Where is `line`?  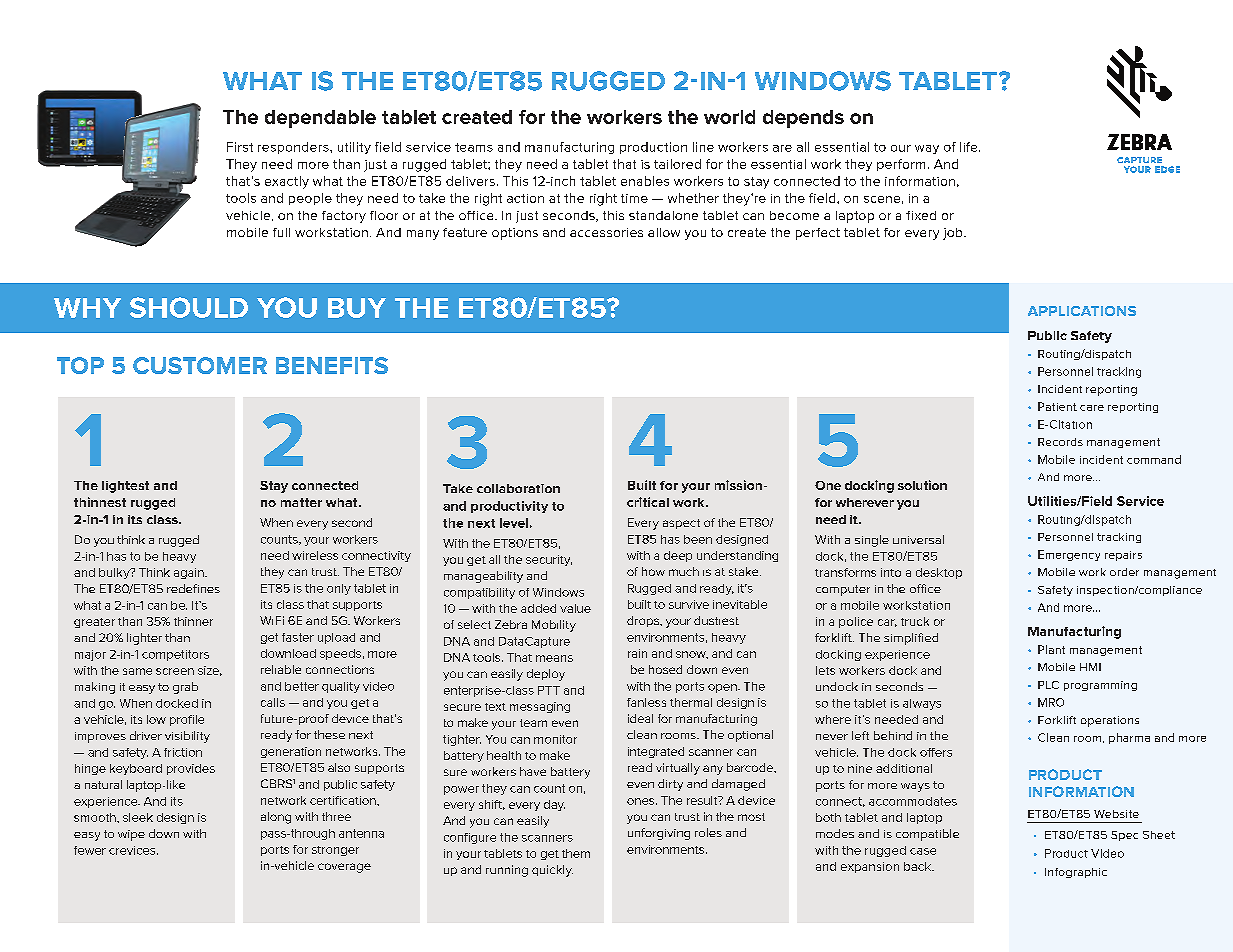 line is located at coordinates (703, 147).
